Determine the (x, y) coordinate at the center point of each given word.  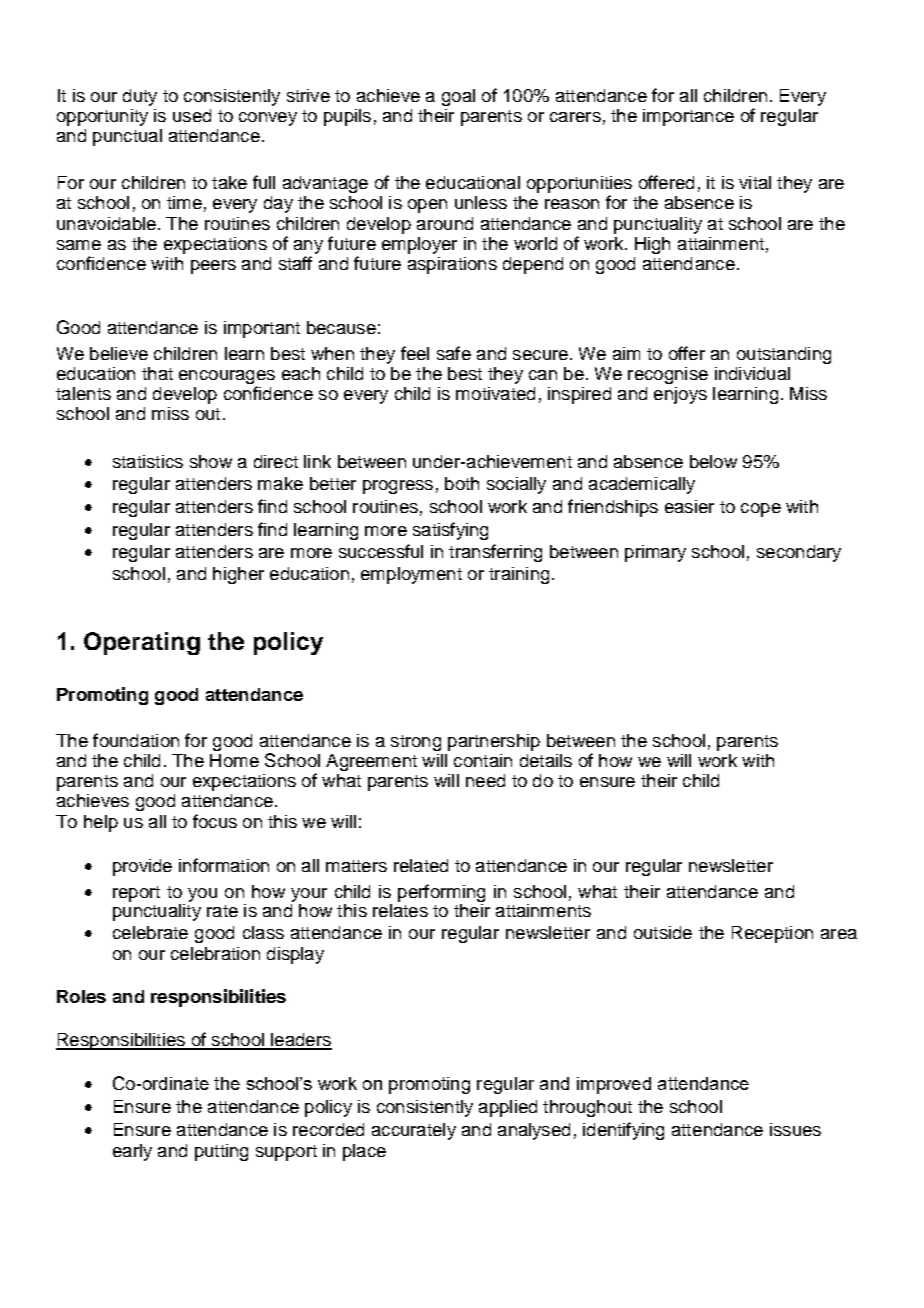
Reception (772, 934)
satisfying (450, 531)
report (136, 894)
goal (458, 97)
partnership (494, 742)
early (132, 1152)
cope (761, 510)
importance (688, 117)
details (546, 760)
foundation (136, 740)
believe (119, 353)
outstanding (784, 355)
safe (454, 353)
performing (441, 894)
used (192, 115)
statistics (148, 461)
